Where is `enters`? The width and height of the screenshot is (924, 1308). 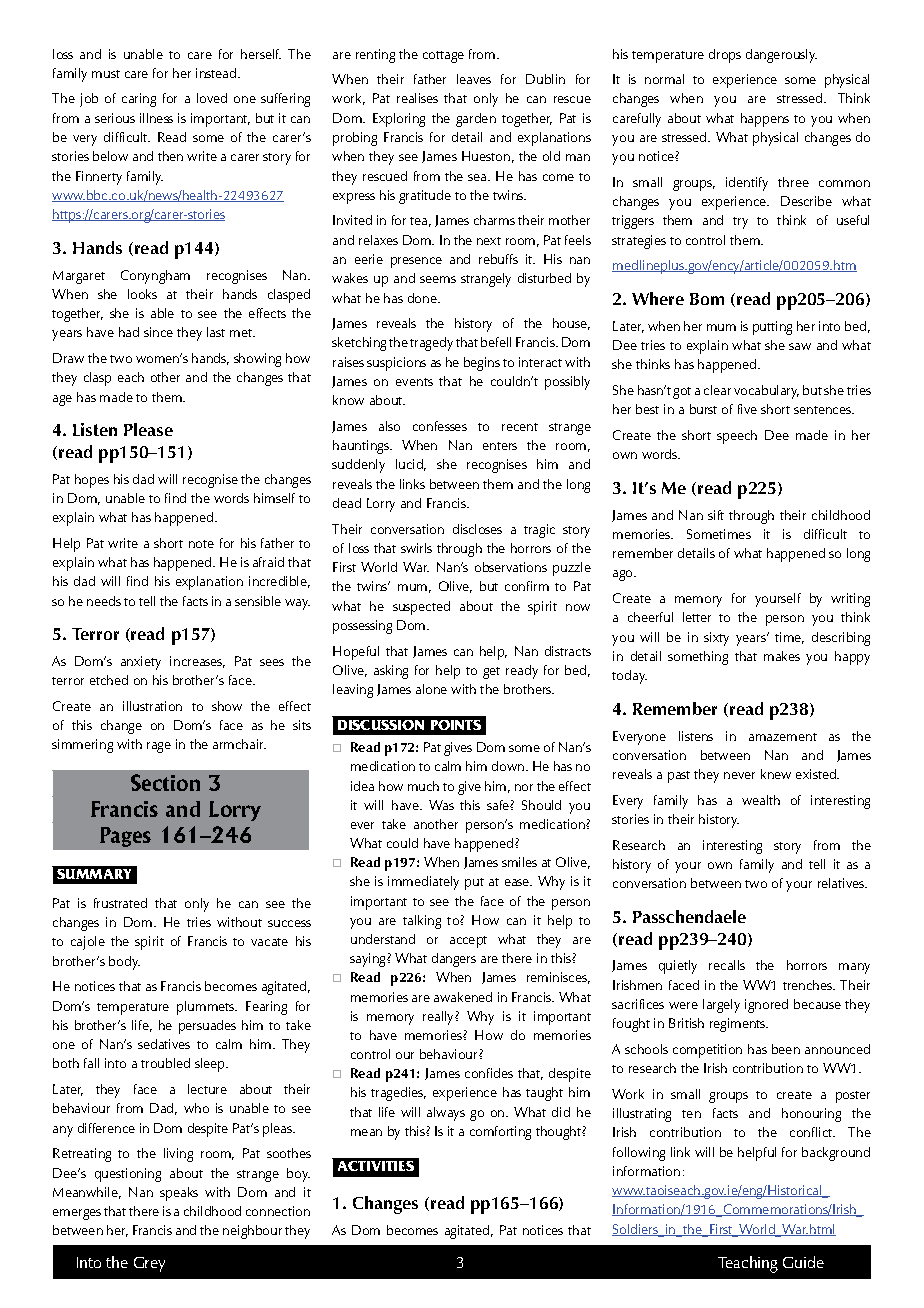
enters is located at coordinates (500, 446).
